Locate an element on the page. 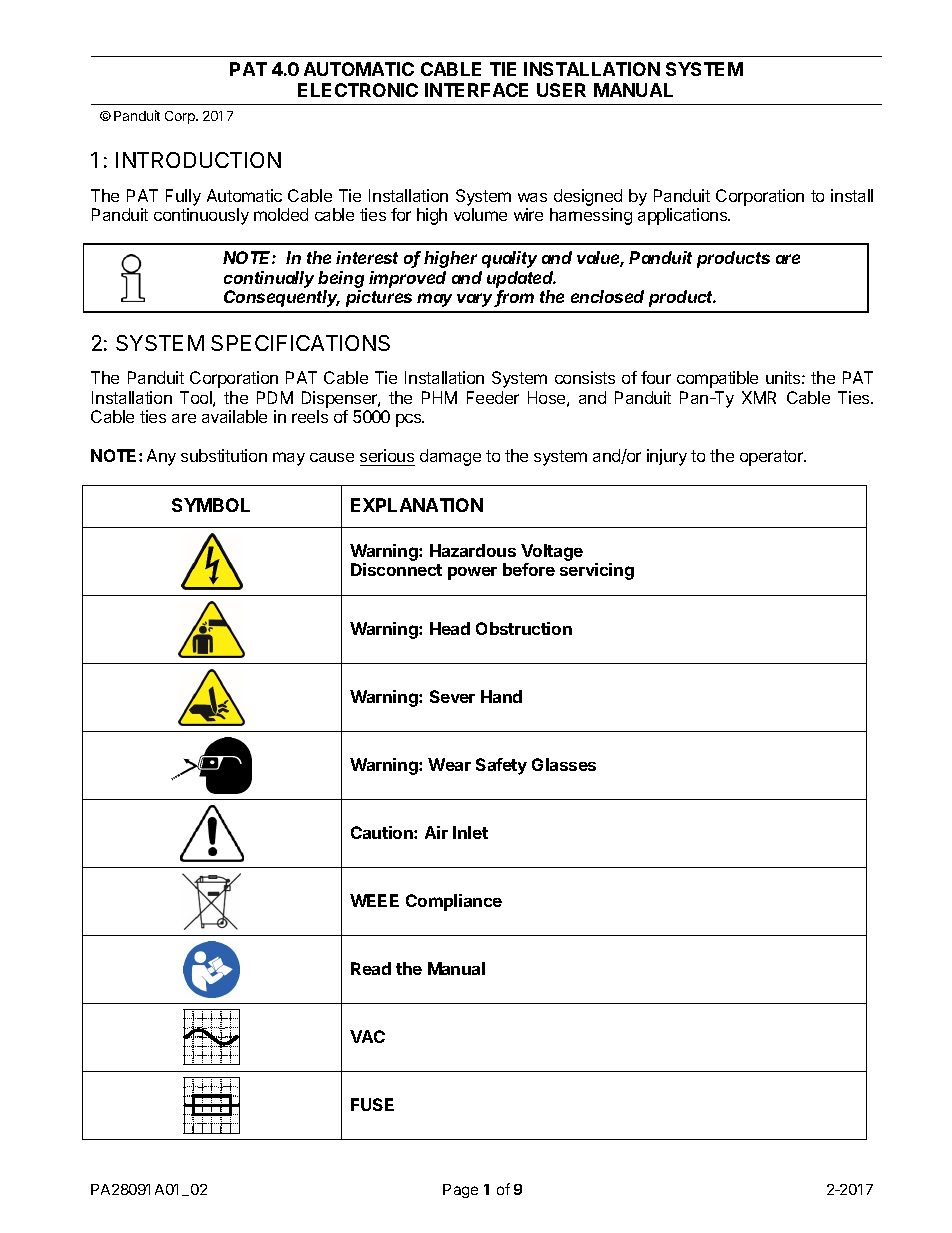  FUSE is located at coordinates (372, 1104).
